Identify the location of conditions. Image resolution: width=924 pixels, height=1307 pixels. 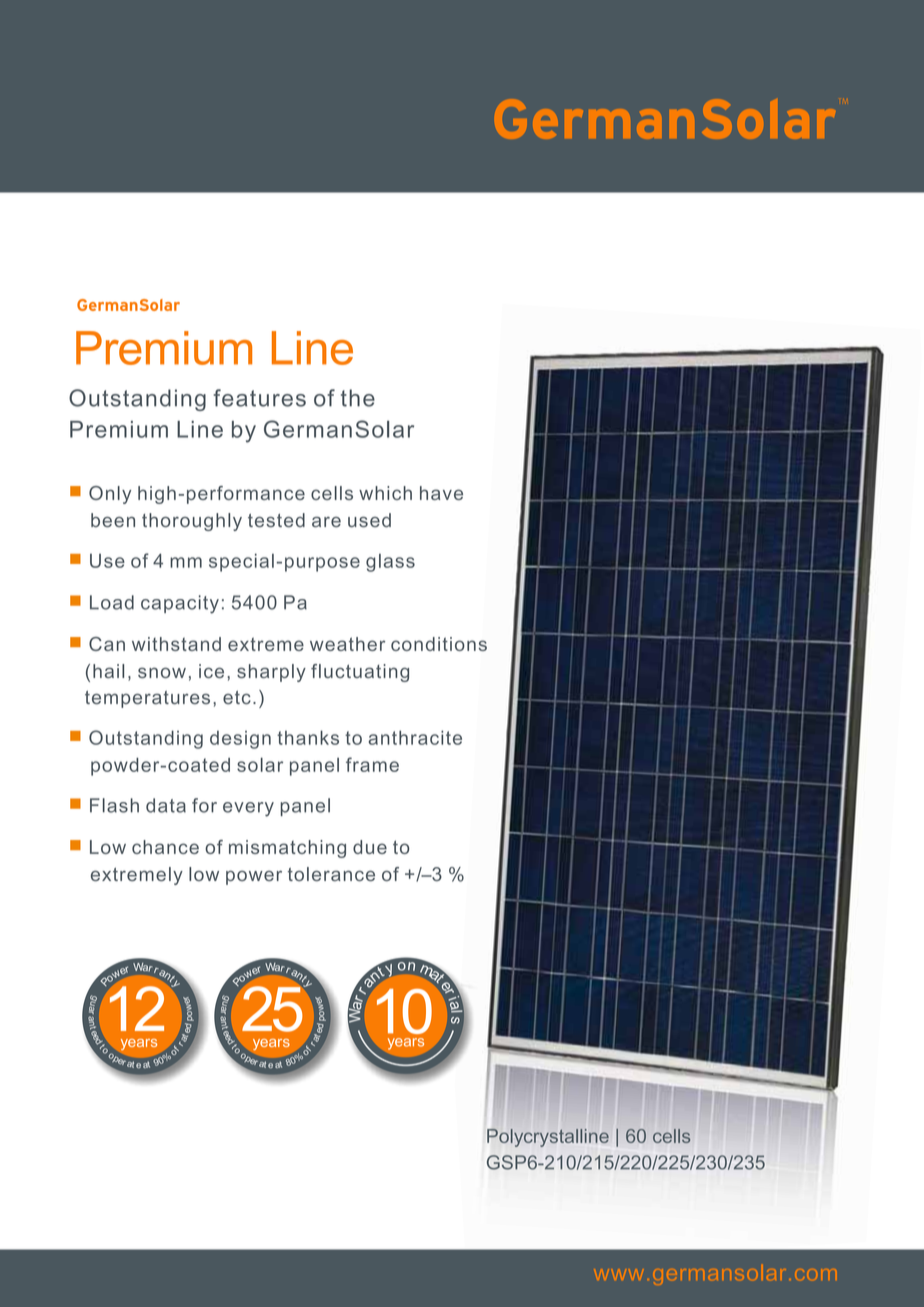
(439, 644).
